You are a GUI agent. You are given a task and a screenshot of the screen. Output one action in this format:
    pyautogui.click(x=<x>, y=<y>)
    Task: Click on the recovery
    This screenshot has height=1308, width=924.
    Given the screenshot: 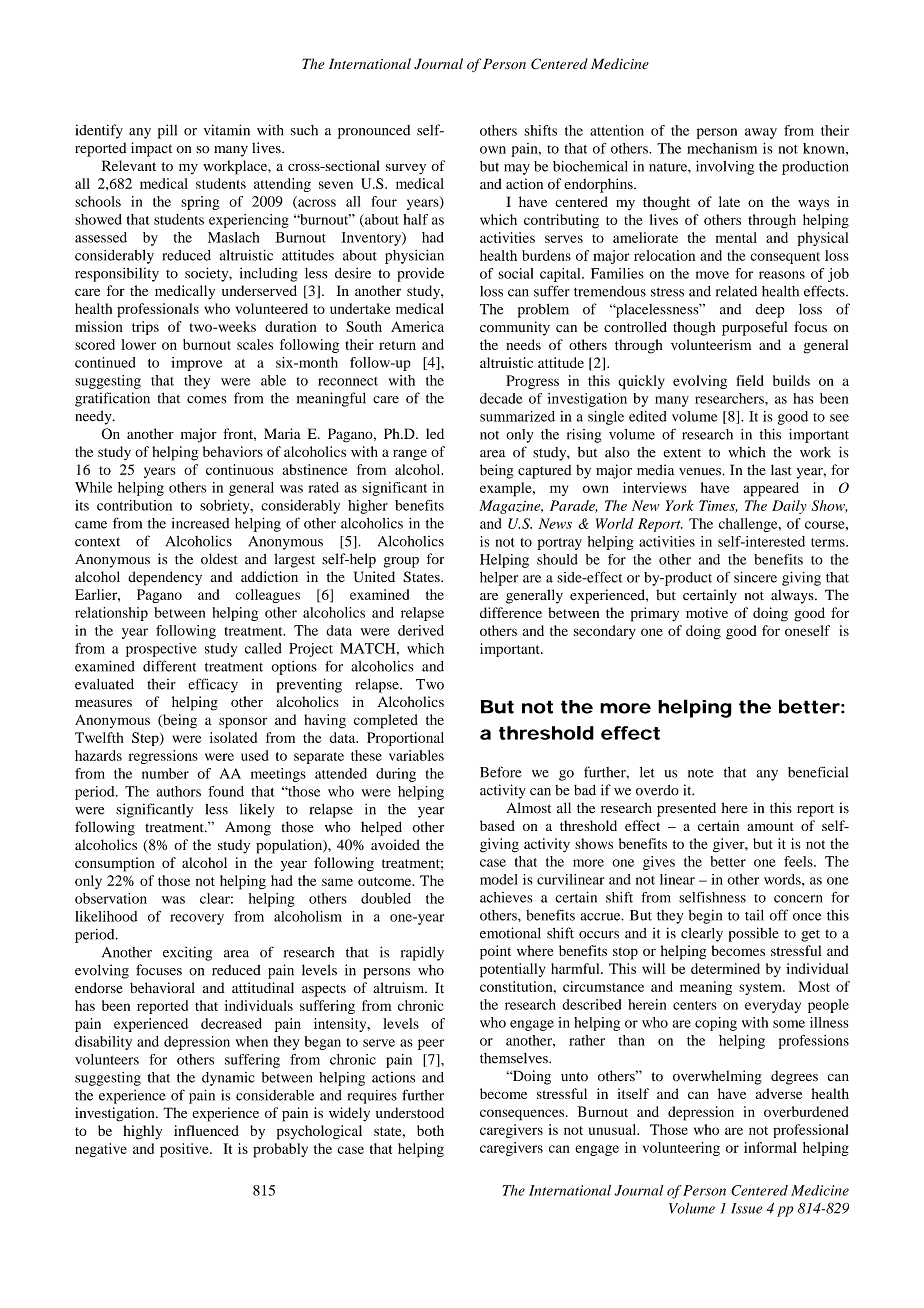 What is the action you would take?
    pyautogui.click(x=197, y=919)
